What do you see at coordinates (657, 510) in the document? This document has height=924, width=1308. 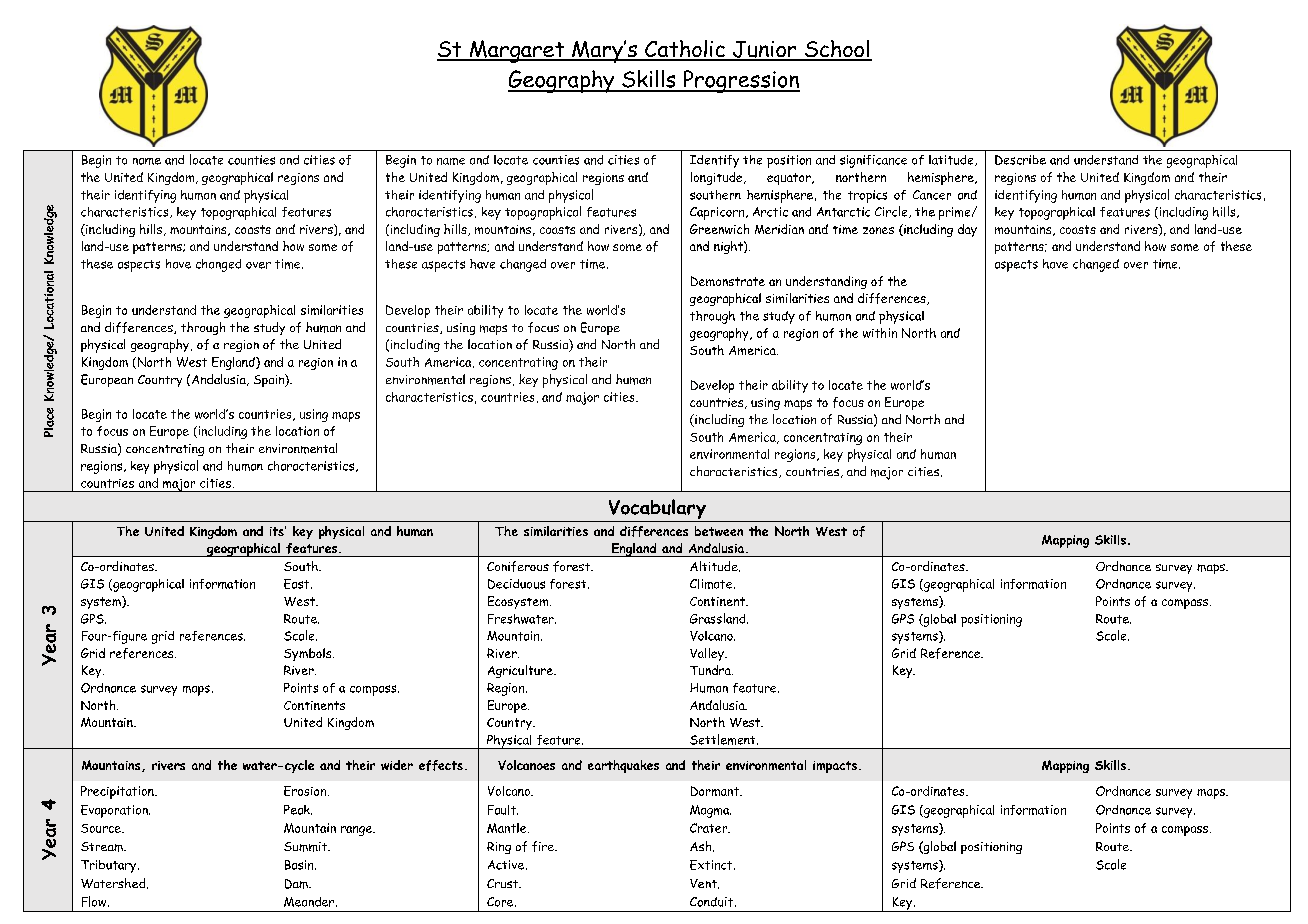 I see `Vocabulary` at bounding box center [657, 510].
